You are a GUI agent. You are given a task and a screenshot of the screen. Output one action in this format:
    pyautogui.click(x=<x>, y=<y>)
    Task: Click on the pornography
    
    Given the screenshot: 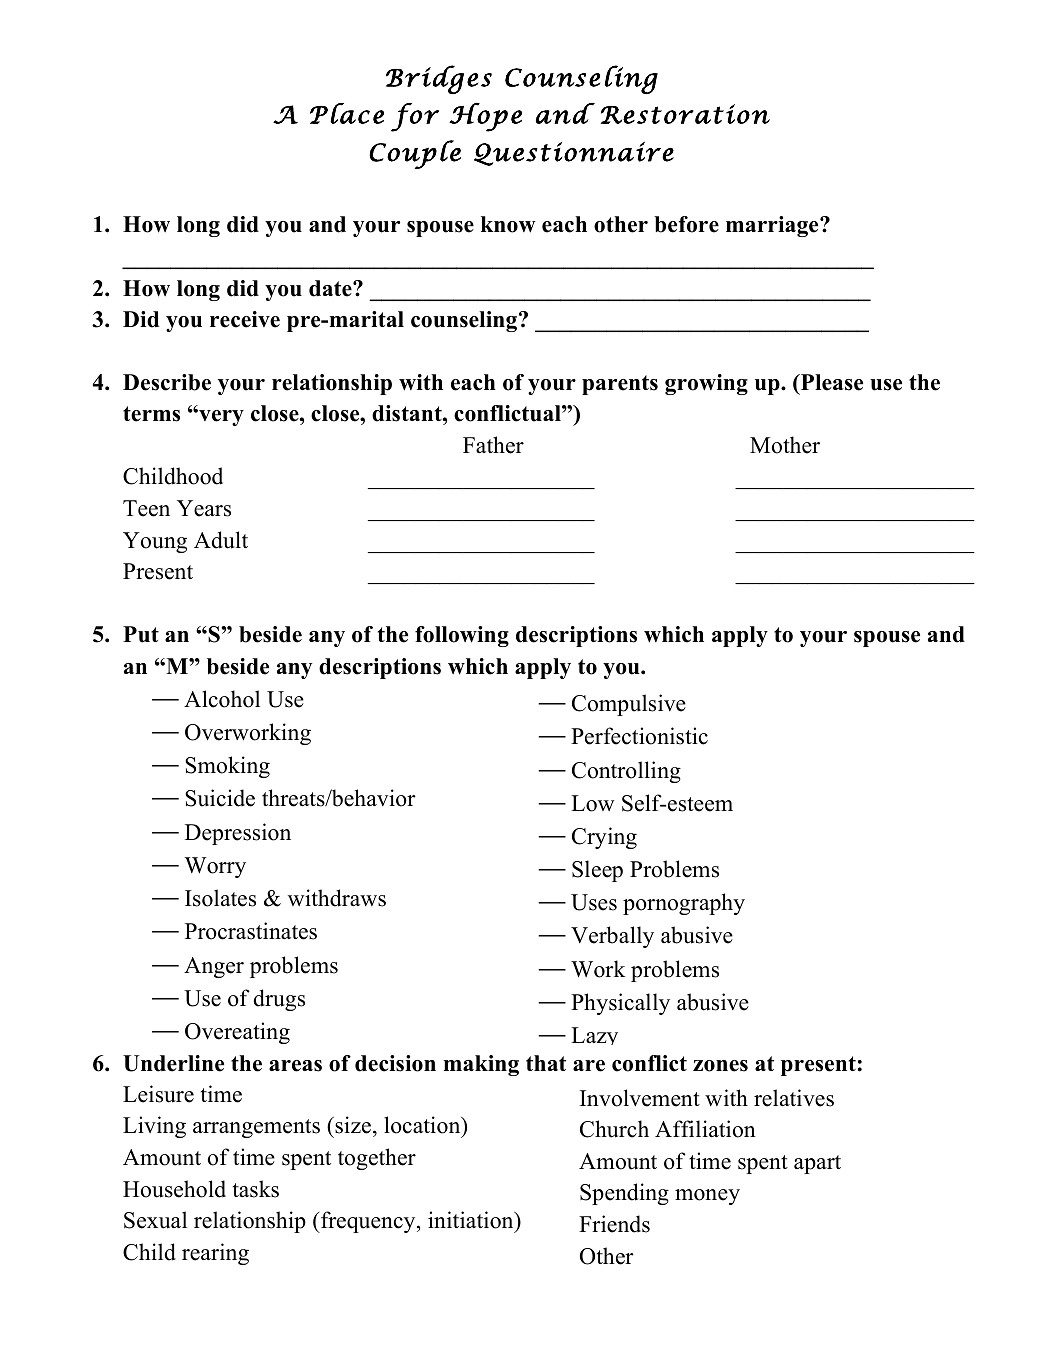 What is the action you would take?
    pyautogui.click(x=684, y=904)
